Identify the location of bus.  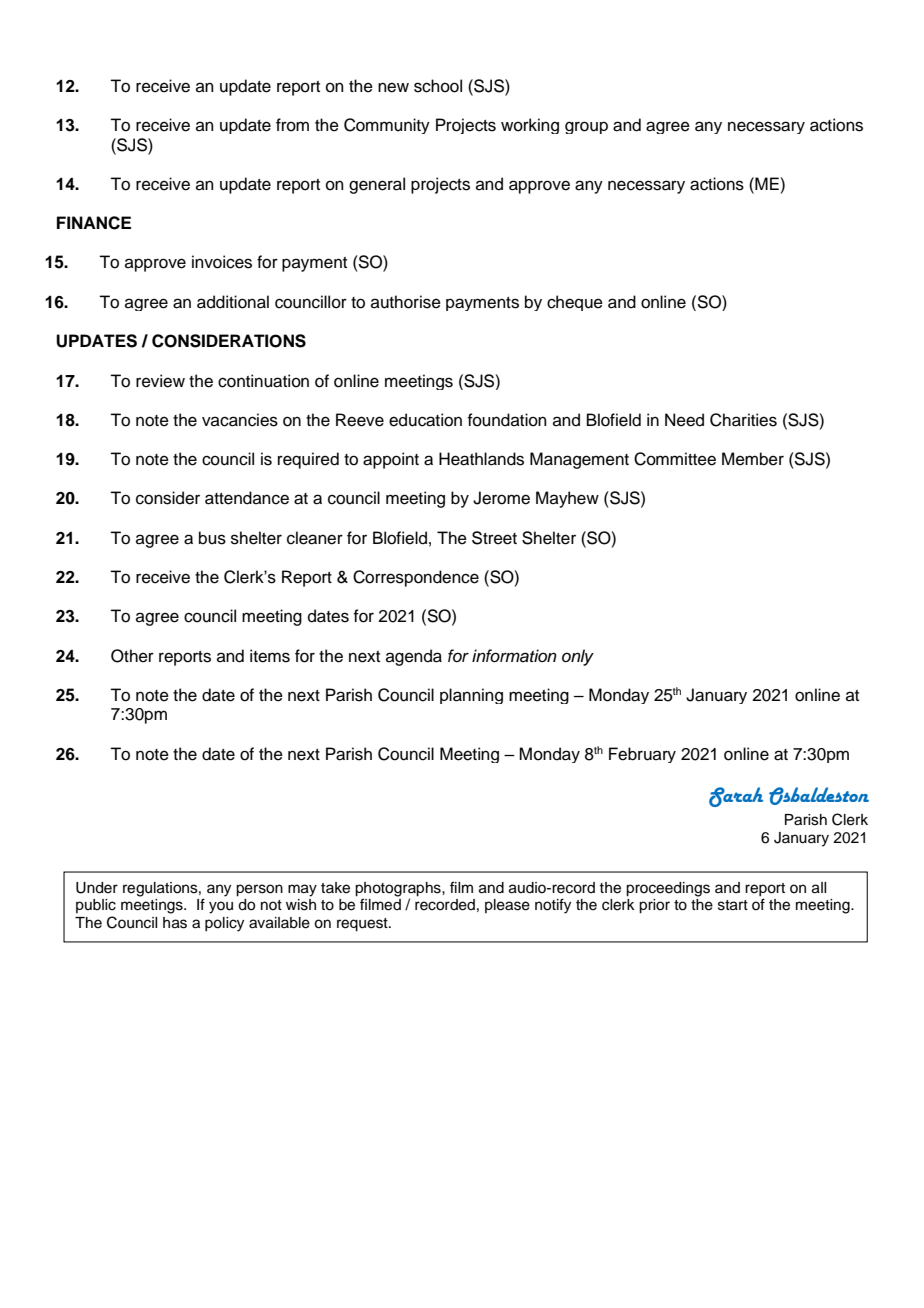
(212, 538).
